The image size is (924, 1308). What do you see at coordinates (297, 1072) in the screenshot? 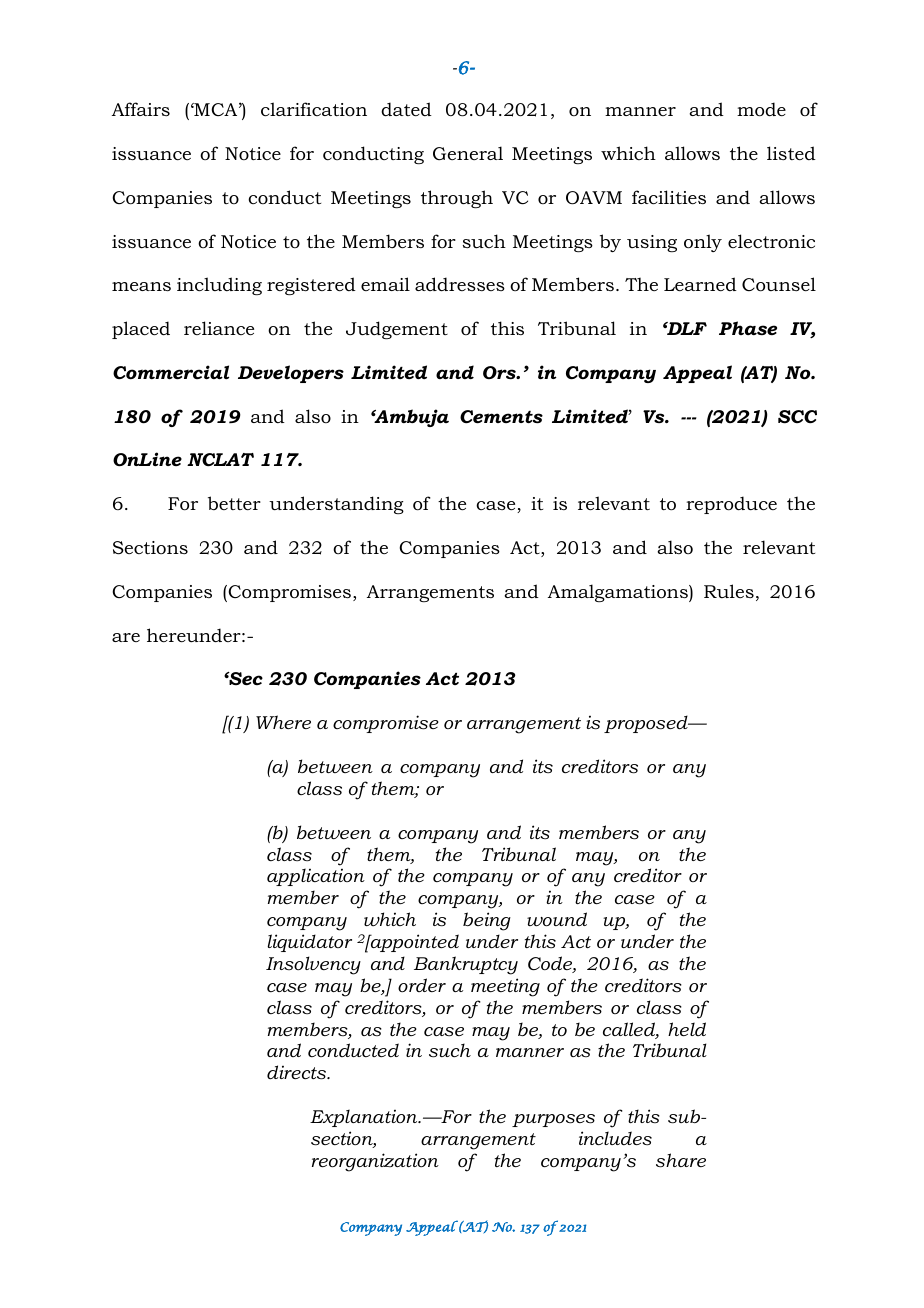
I see `directs` at bounding box center [297, 1072].
